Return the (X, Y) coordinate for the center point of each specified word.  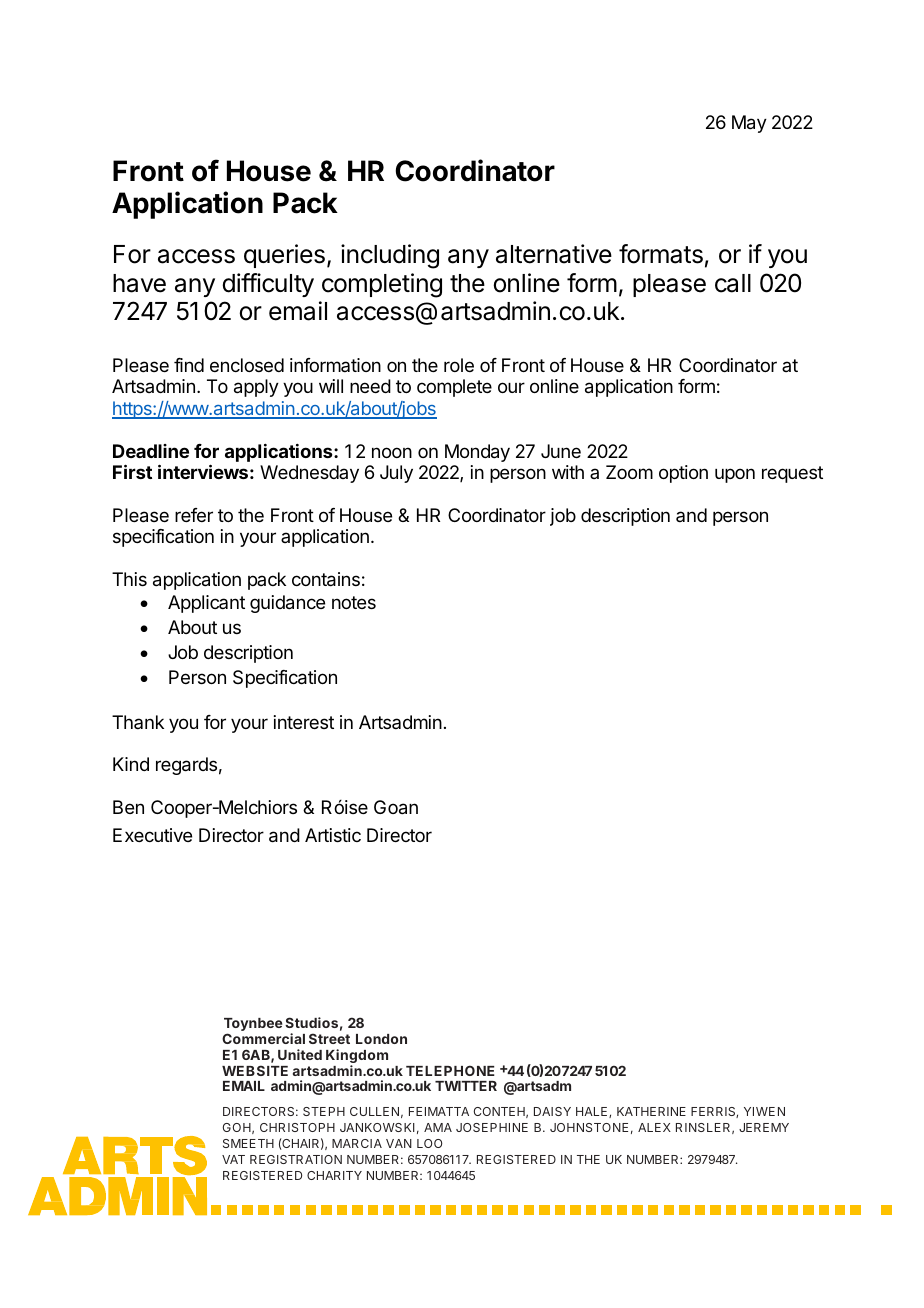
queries (284, 256)
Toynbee (253, 1026)
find (189, 365)
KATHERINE (651, 1111)
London (381, 1039)
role (459, 365)
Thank (138, 722)
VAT (233, 1159)
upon (735, 475)
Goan (396, 807)
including (390, 256)
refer (194, 515)
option (683, 474)
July (396, 474)
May (749, 124)
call (733, 283)
